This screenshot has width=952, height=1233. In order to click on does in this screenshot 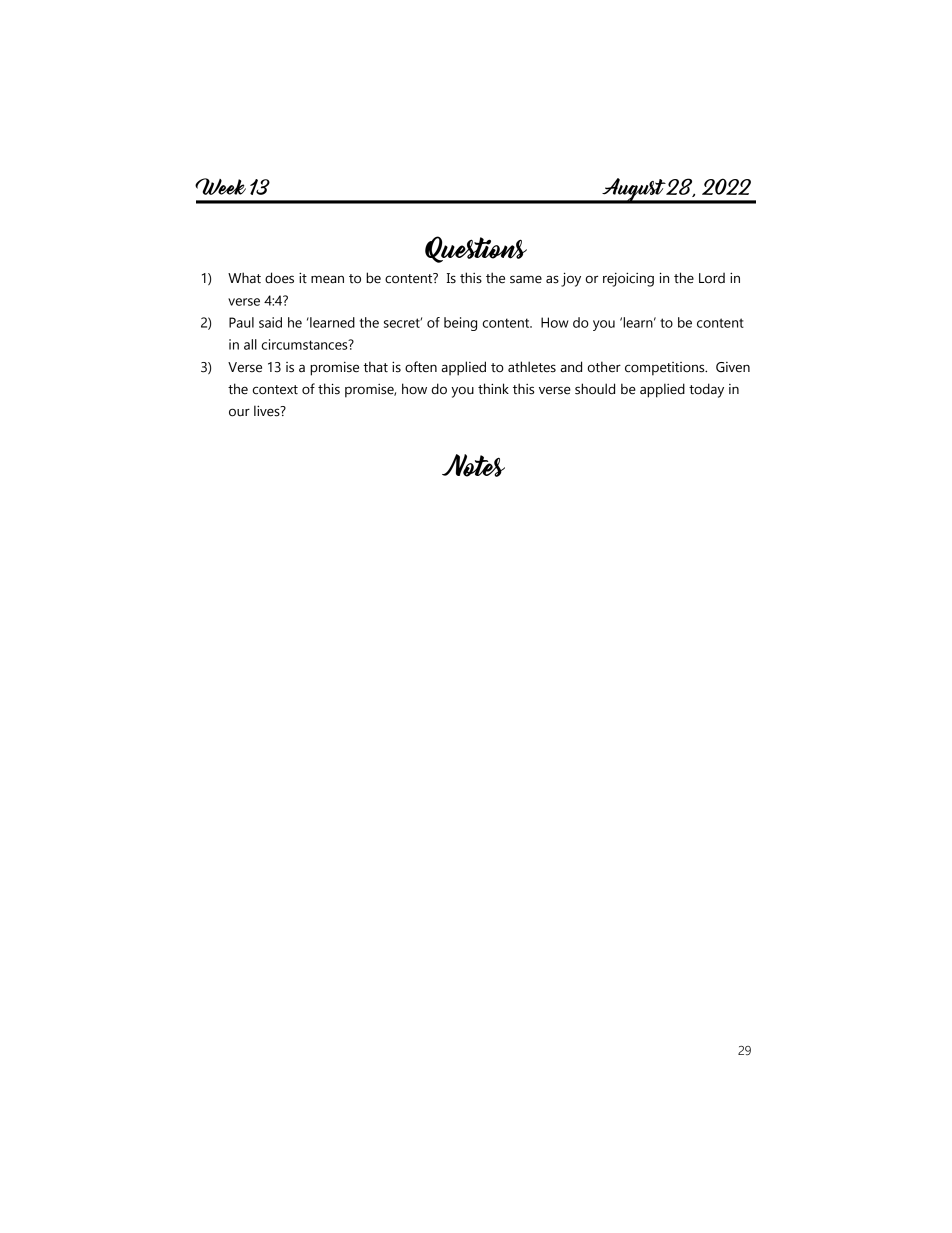, I will do `click(279, 278)`.
